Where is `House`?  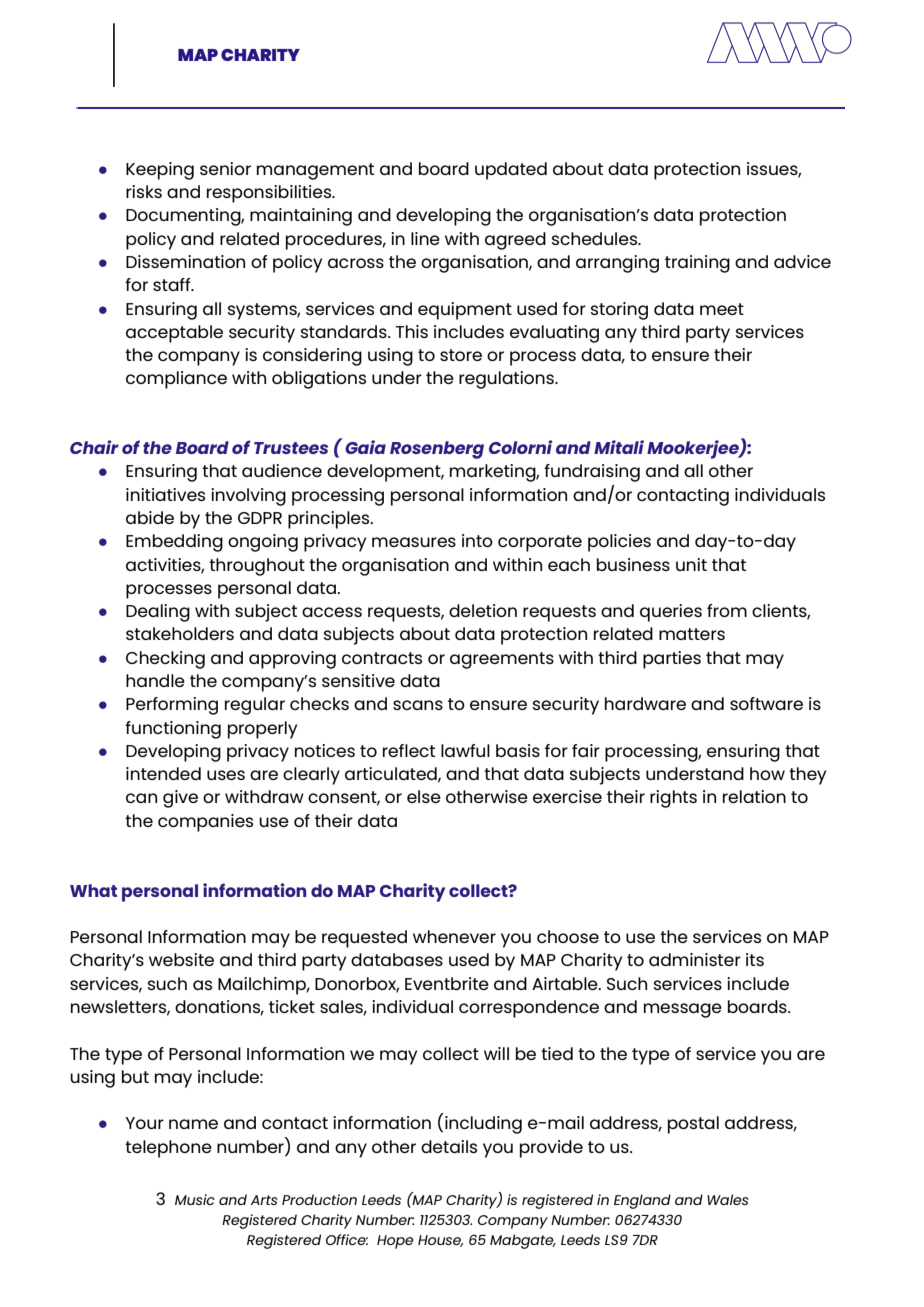 House is located at coordinates (440, 1241).
